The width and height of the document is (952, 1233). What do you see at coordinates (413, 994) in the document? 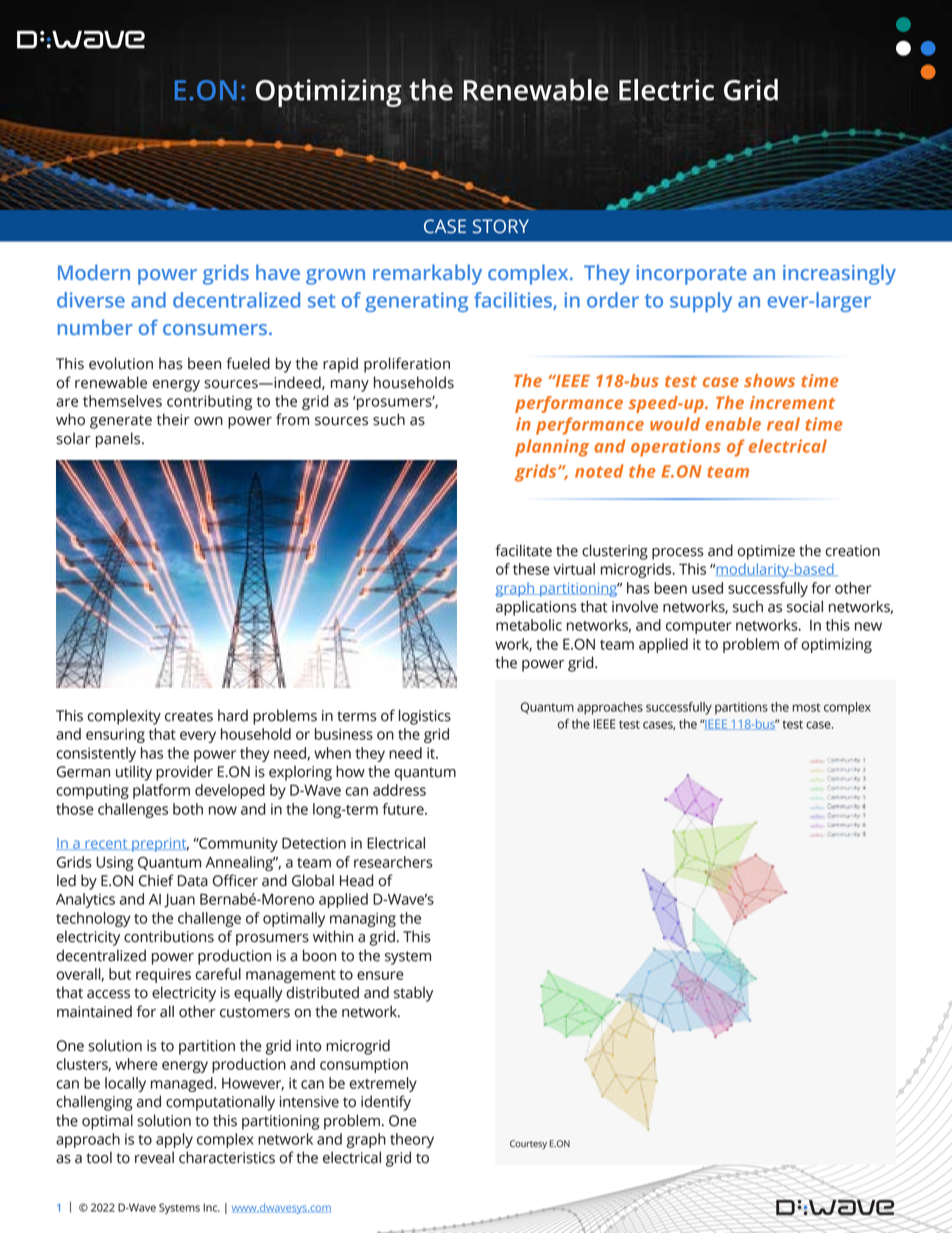
I see `stably` at bounding box center [413, 994].
